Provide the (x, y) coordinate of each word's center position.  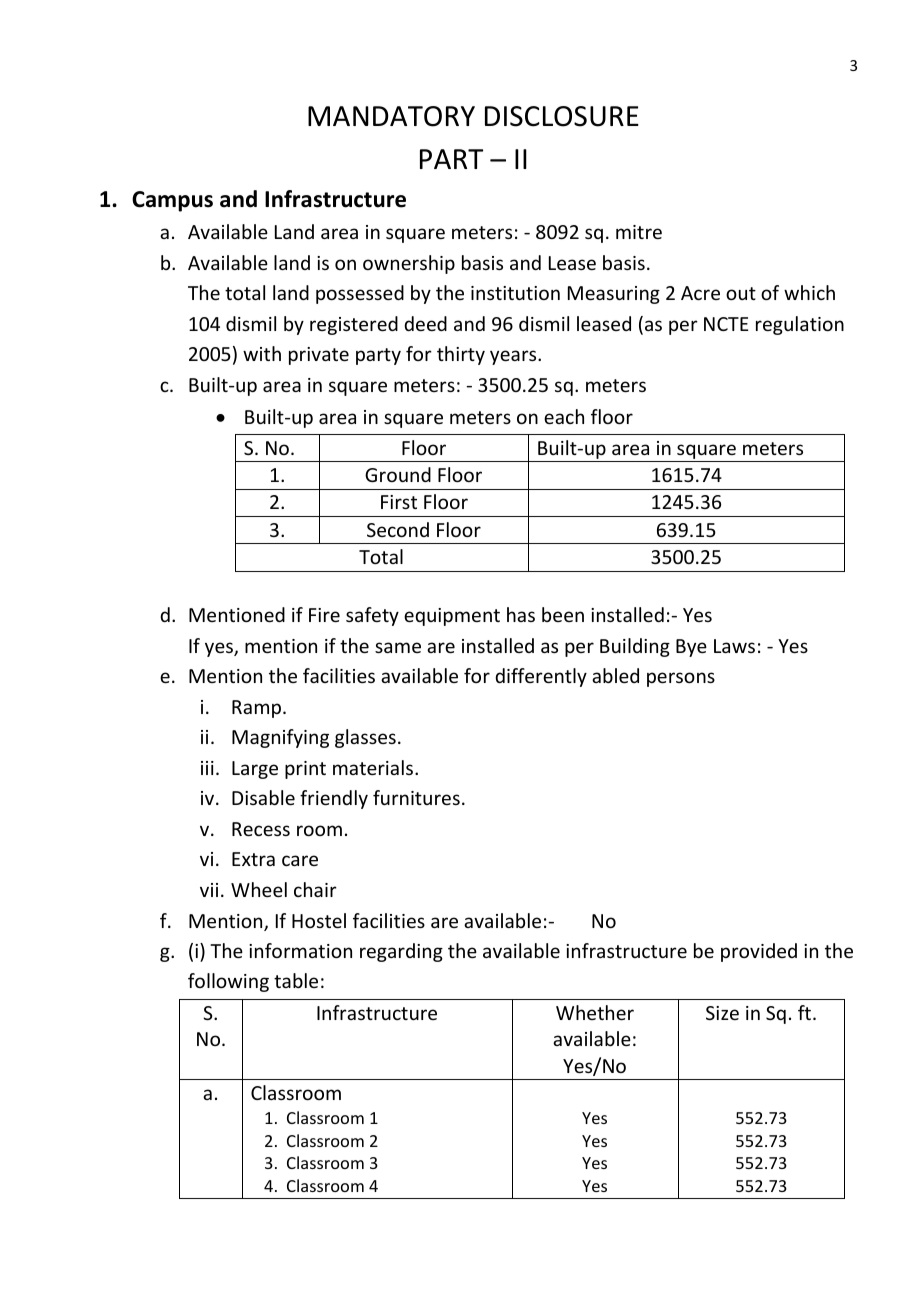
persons (681, 679)
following (228, 982)
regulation (800, 325)
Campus (172, 201)
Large (255, 770)
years (514, 357)
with (262, 353)
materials (374, 767)
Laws (734, 646)
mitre (639, 232)
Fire (324, 615)
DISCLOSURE (562, 116)
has (521, 614)
